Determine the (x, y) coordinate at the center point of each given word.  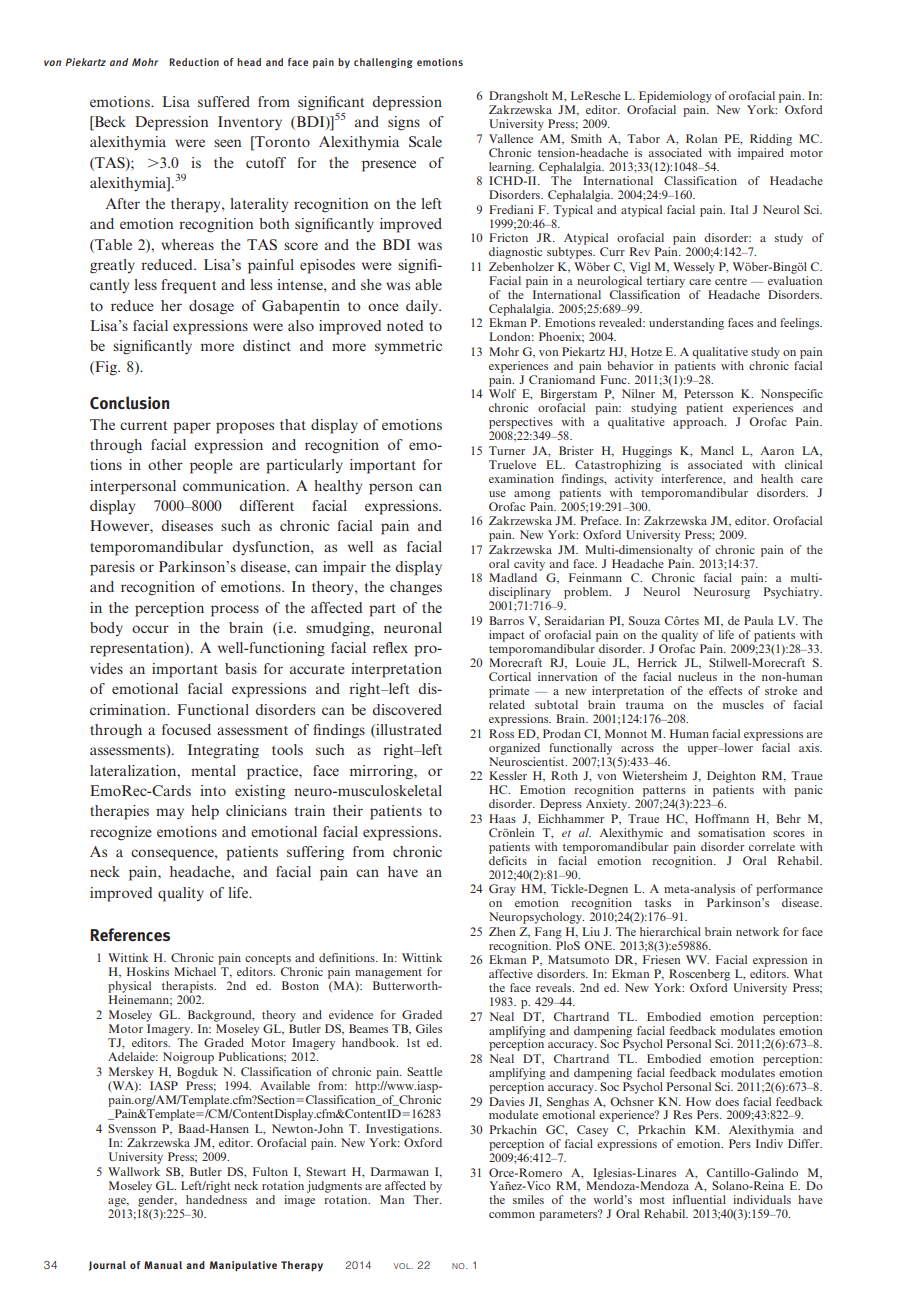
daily (423, 307)
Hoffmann (722, 818)
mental (213, 770)
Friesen (662, 959)
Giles (429, 1028)
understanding (686, 324)
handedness (216, 1199)
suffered (224, 101)
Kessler (508, 775)
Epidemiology (675, 97)
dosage (211, 307)
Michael (195, 971)
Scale (425, 141)
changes (416, 588)
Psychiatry (792, 593)
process (235, 611)
